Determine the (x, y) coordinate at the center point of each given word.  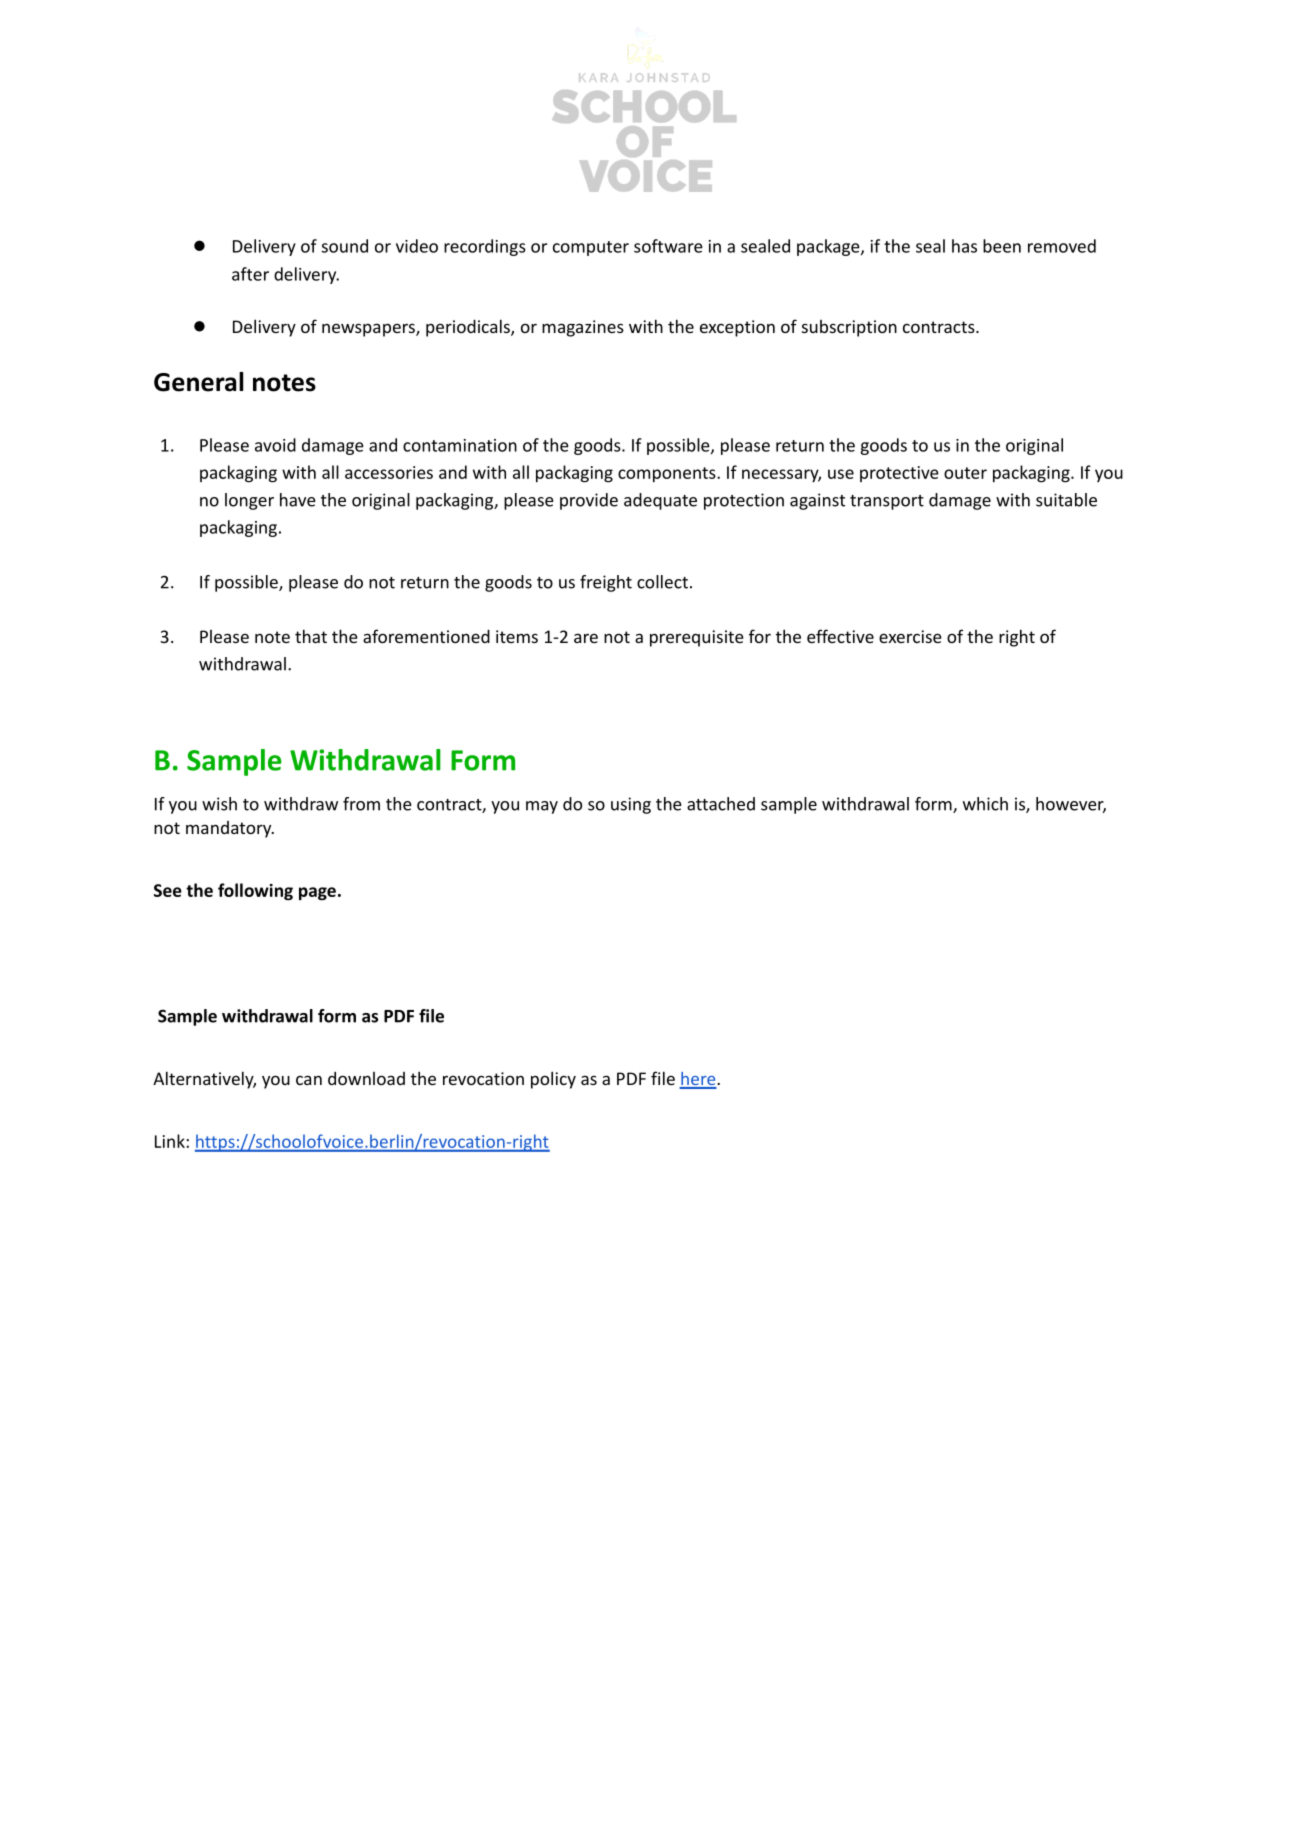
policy (553, 1080)
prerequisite (697, 638)
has (964, 246)
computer (591, 248)
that (311, 636)
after (250, 274)
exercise (910, 636)
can (309, 1080)
